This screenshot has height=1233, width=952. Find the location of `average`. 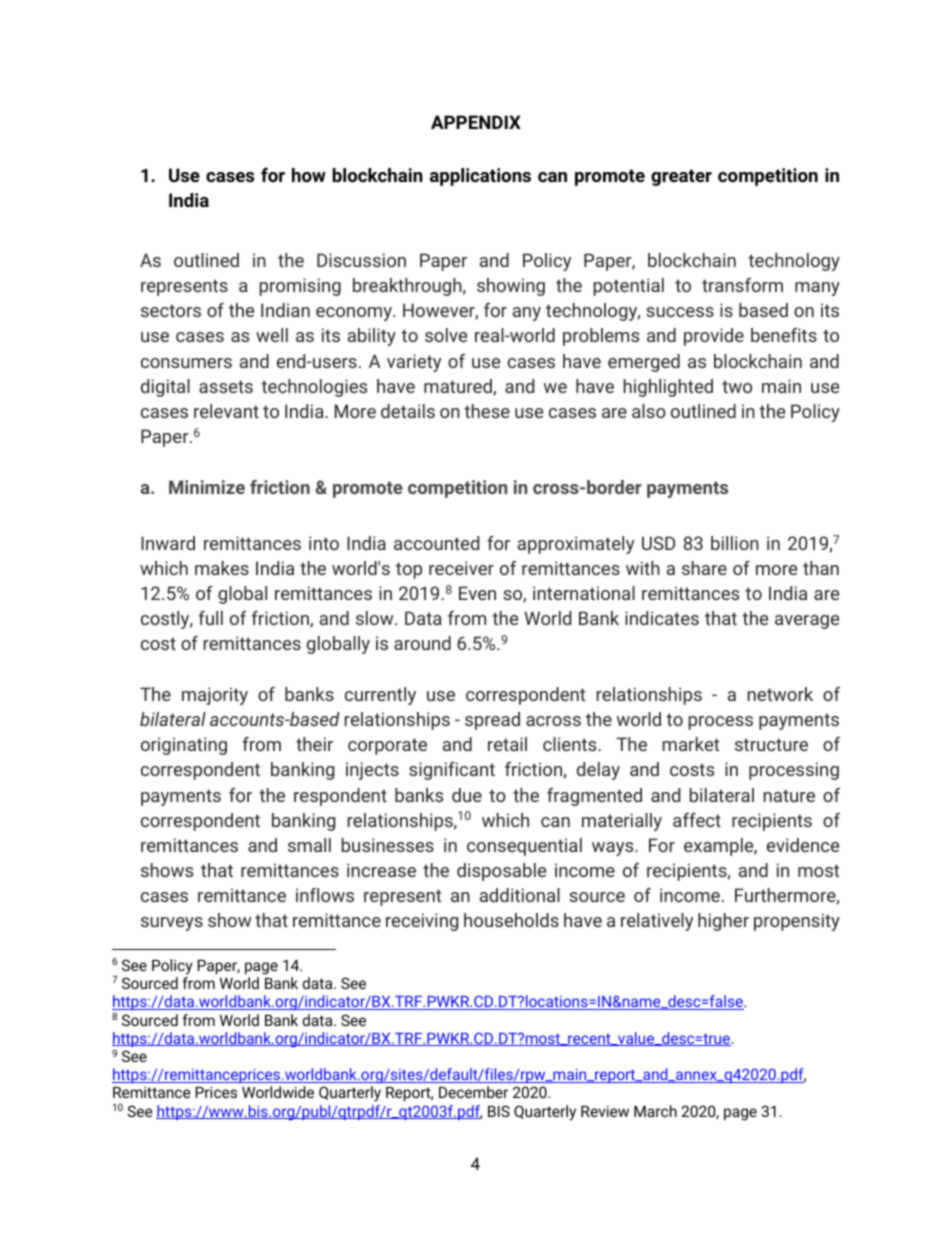

average is located at coordinates (807, 622).
